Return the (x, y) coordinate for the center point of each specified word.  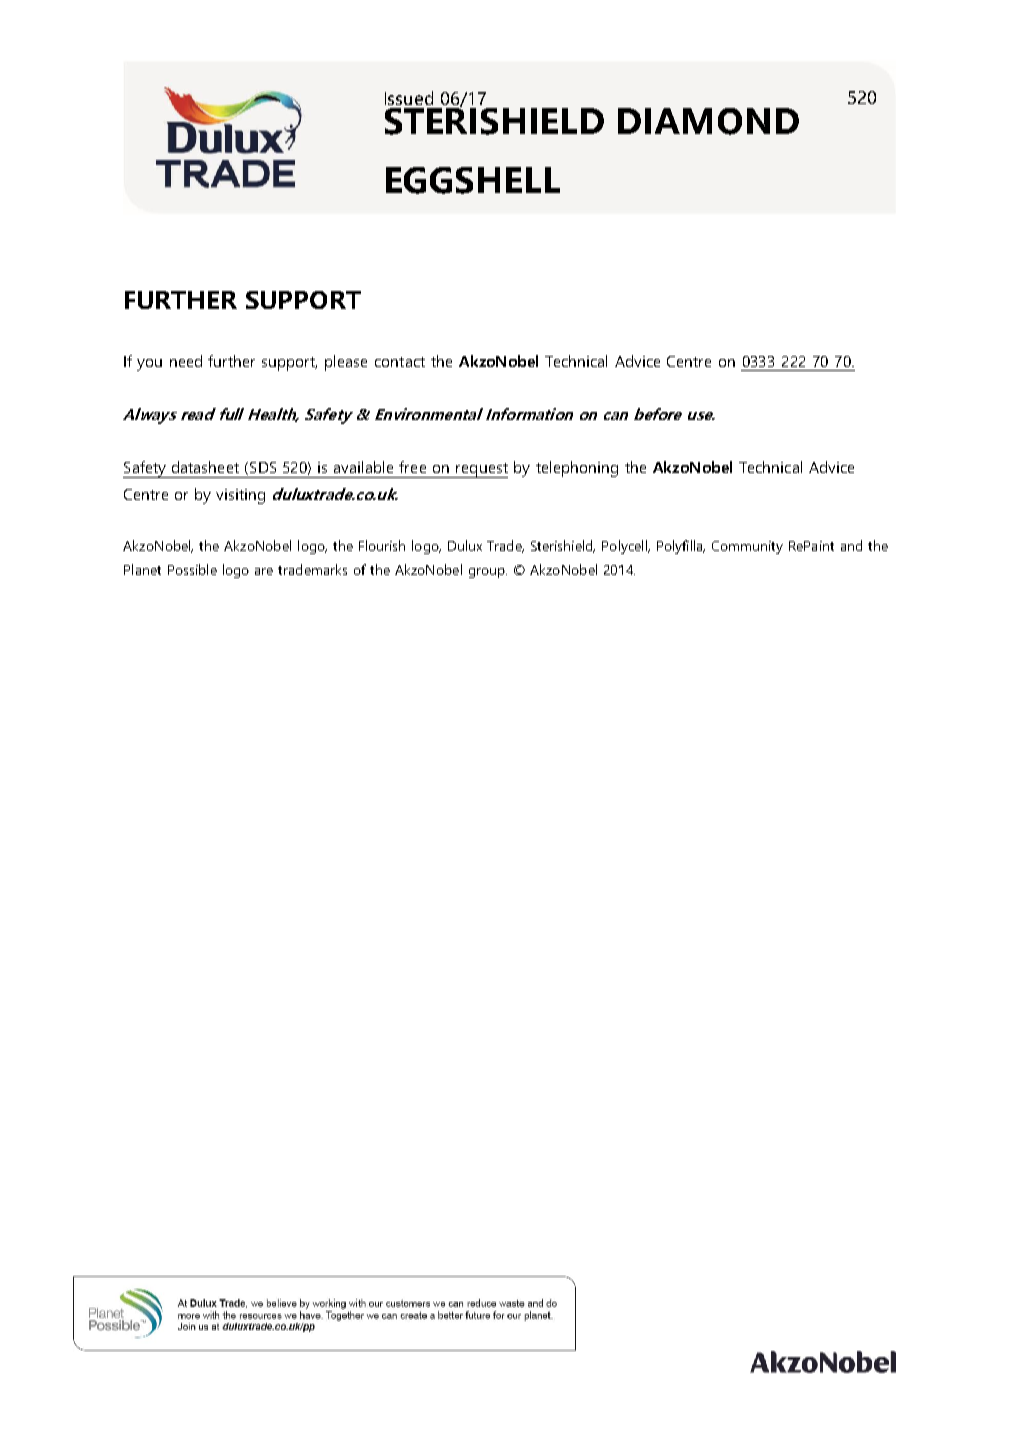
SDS (263, 467)
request (481, 470)
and (851, 545)
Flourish (382, 545)
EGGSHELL (473, 180)
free (412, 467)
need (186, 361)
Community (747, 547)
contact (400, 362)
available (363, 467)
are (264, 571)
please (346, 363)
